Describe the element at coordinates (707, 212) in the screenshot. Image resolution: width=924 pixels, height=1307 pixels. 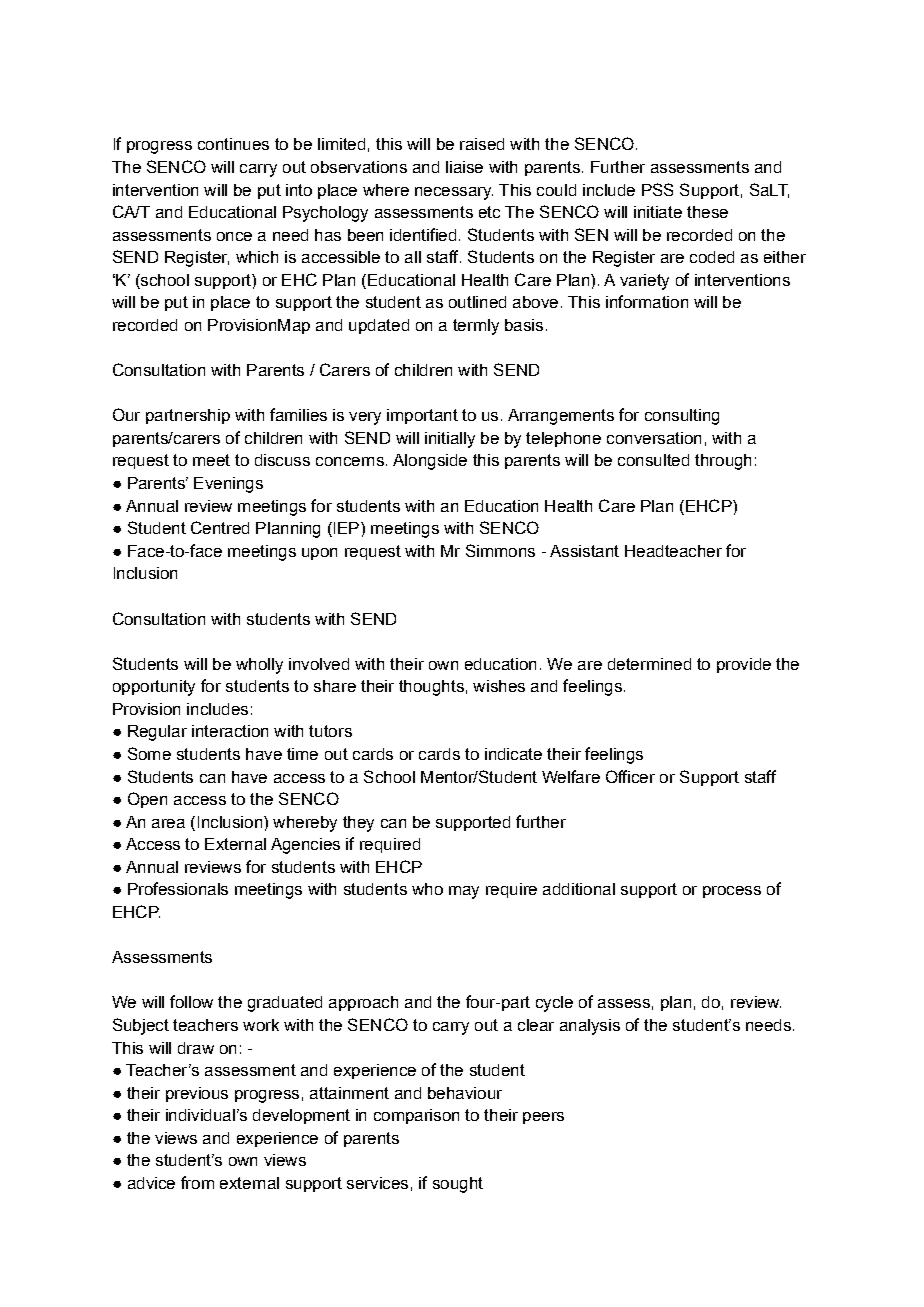
I see `these` at that location.
